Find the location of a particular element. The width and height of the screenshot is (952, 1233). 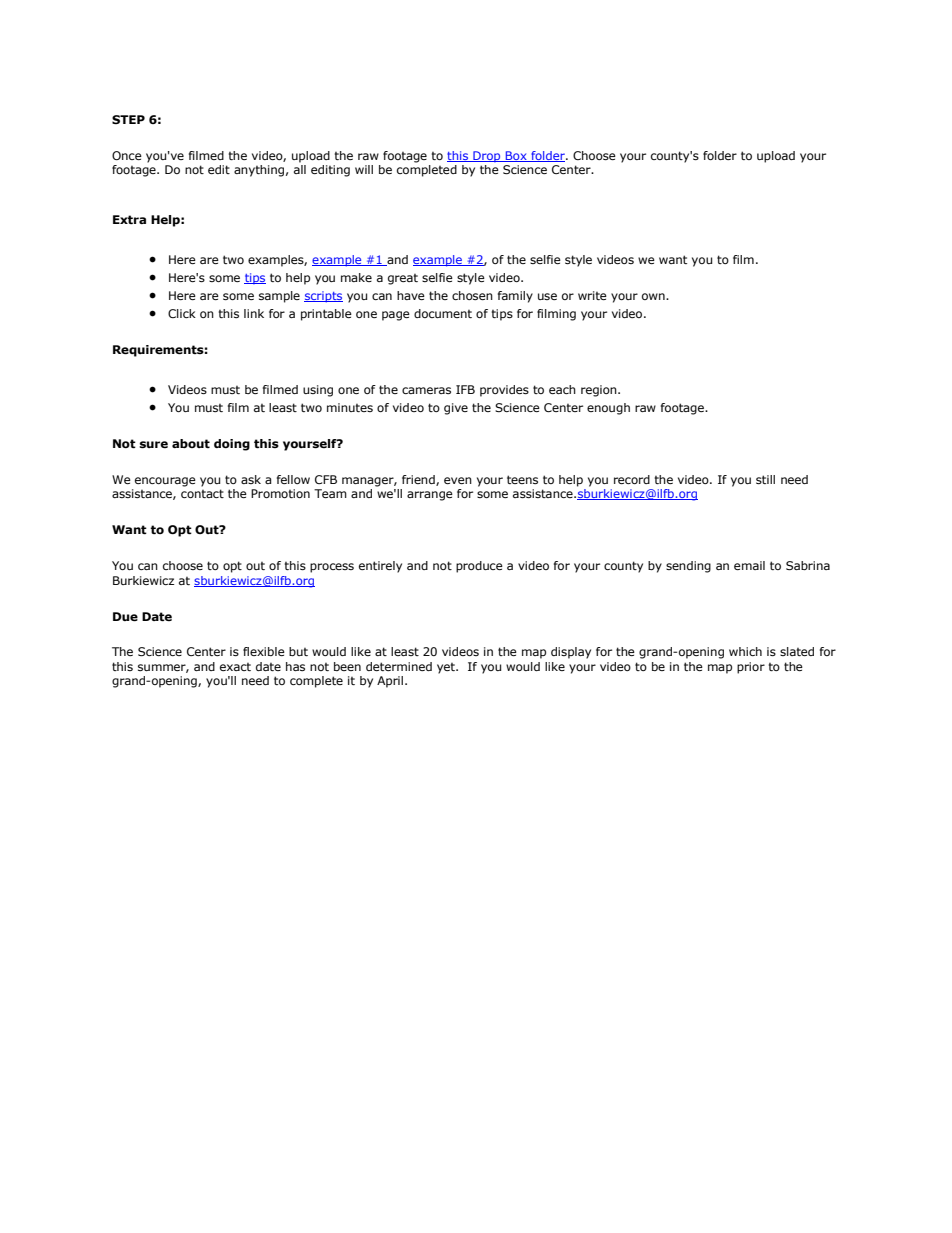

Drop is located at coordinates (487, 156).
